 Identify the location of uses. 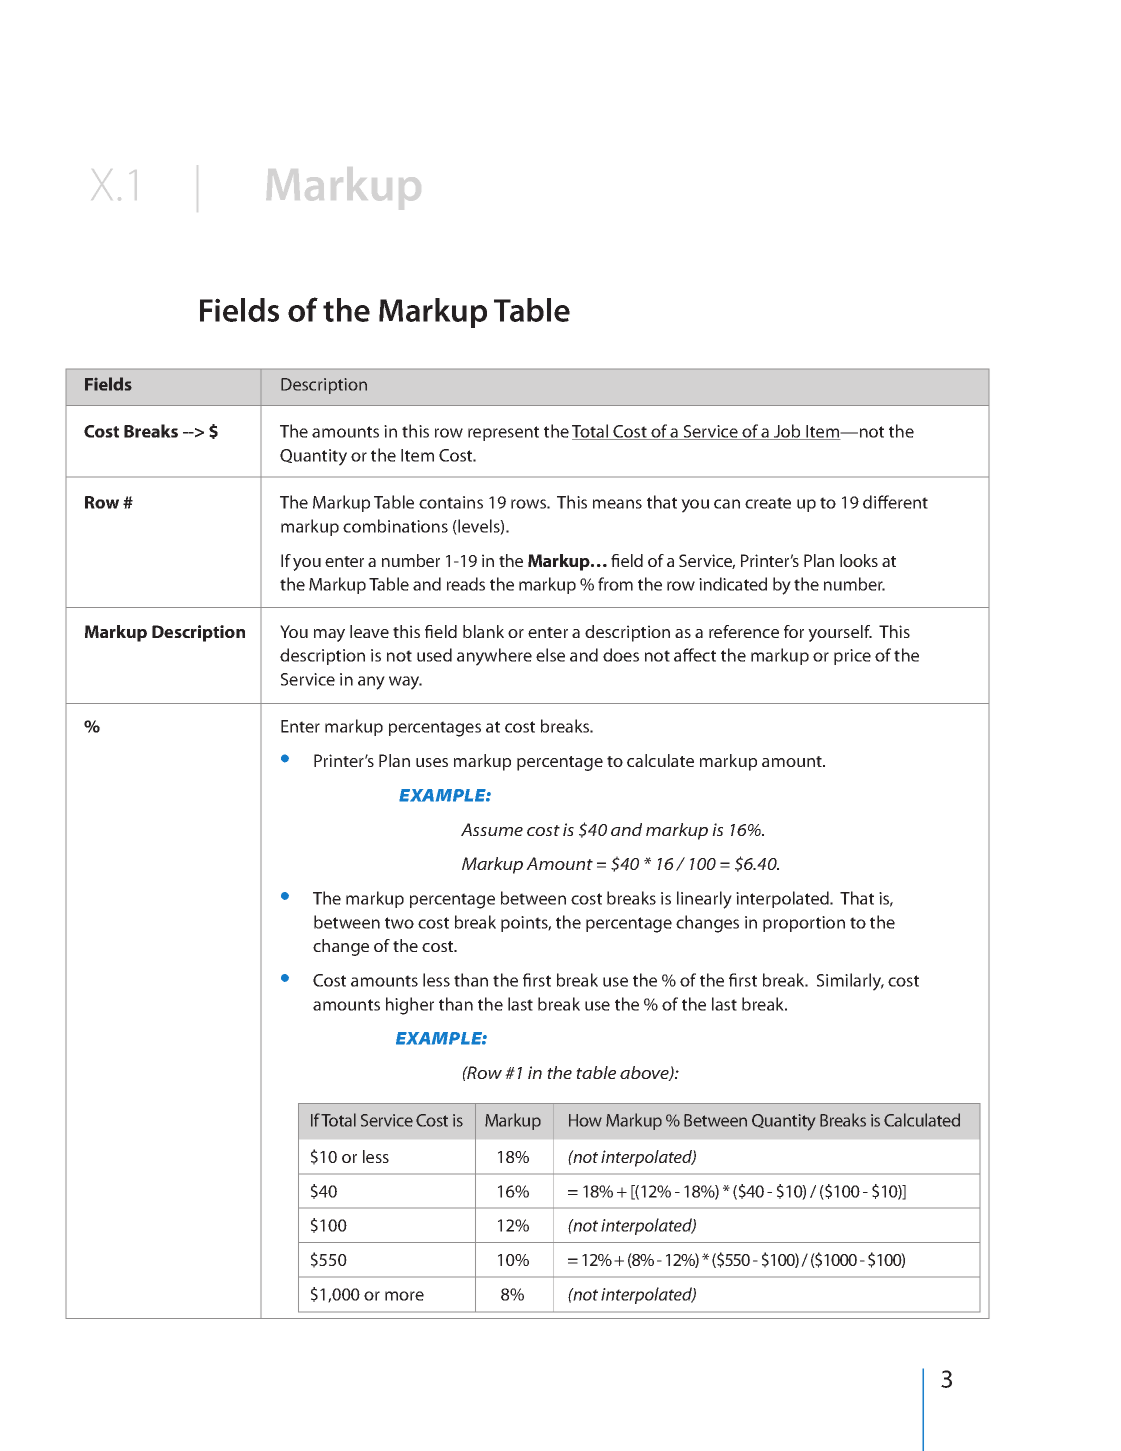
(432, 762).
